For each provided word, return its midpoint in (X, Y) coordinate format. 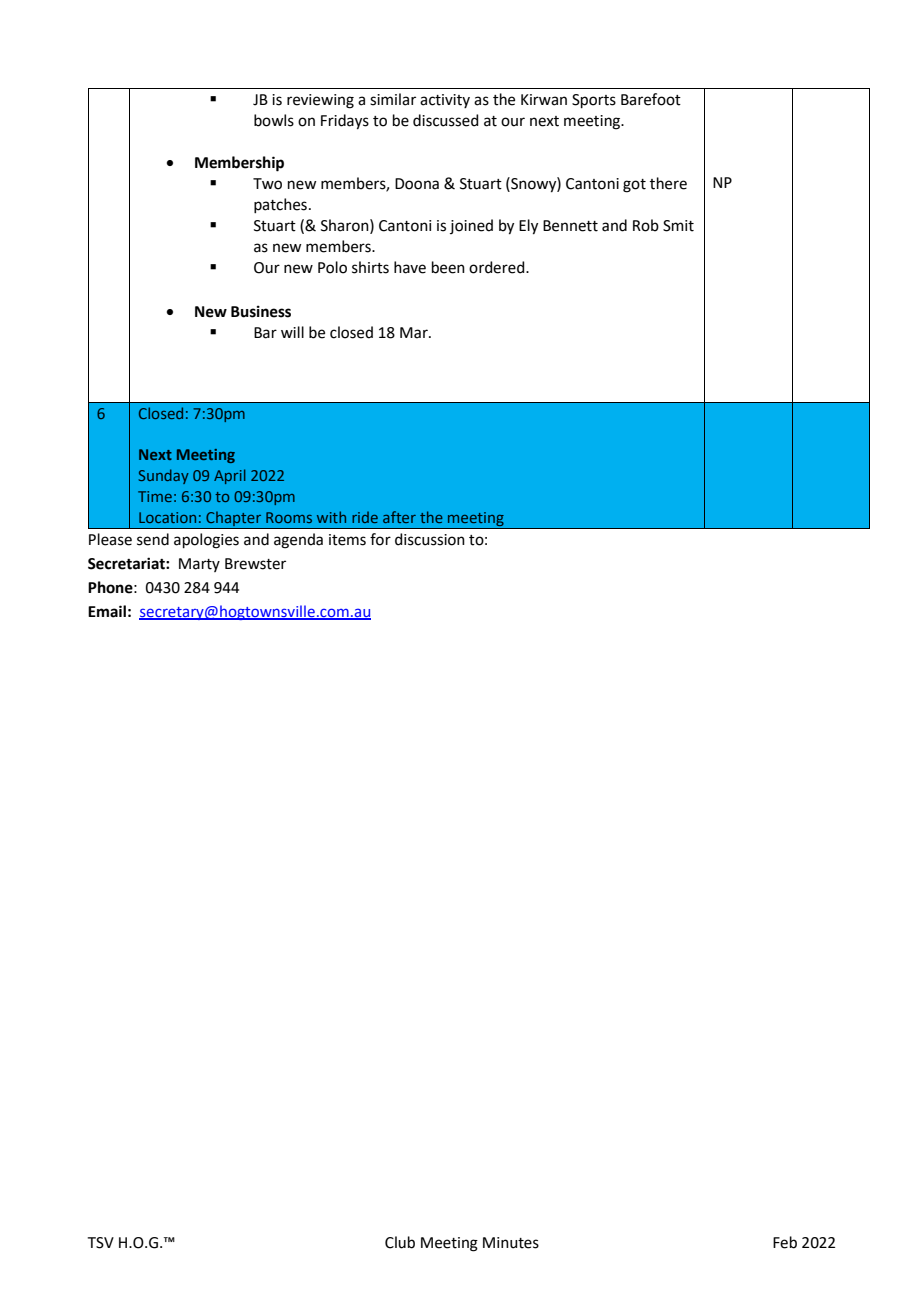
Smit (678, 226)
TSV (101, 1243)
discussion (430, 539)
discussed (446, 120)
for (380, 539)
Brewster (255, 564)
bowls (274, 120)
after (399, 517)
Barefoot (651, 99)
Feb (785, 1242)
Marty (199, 565)
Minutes (511, 1243)
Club (400, 1242)
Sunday (164, 476)
